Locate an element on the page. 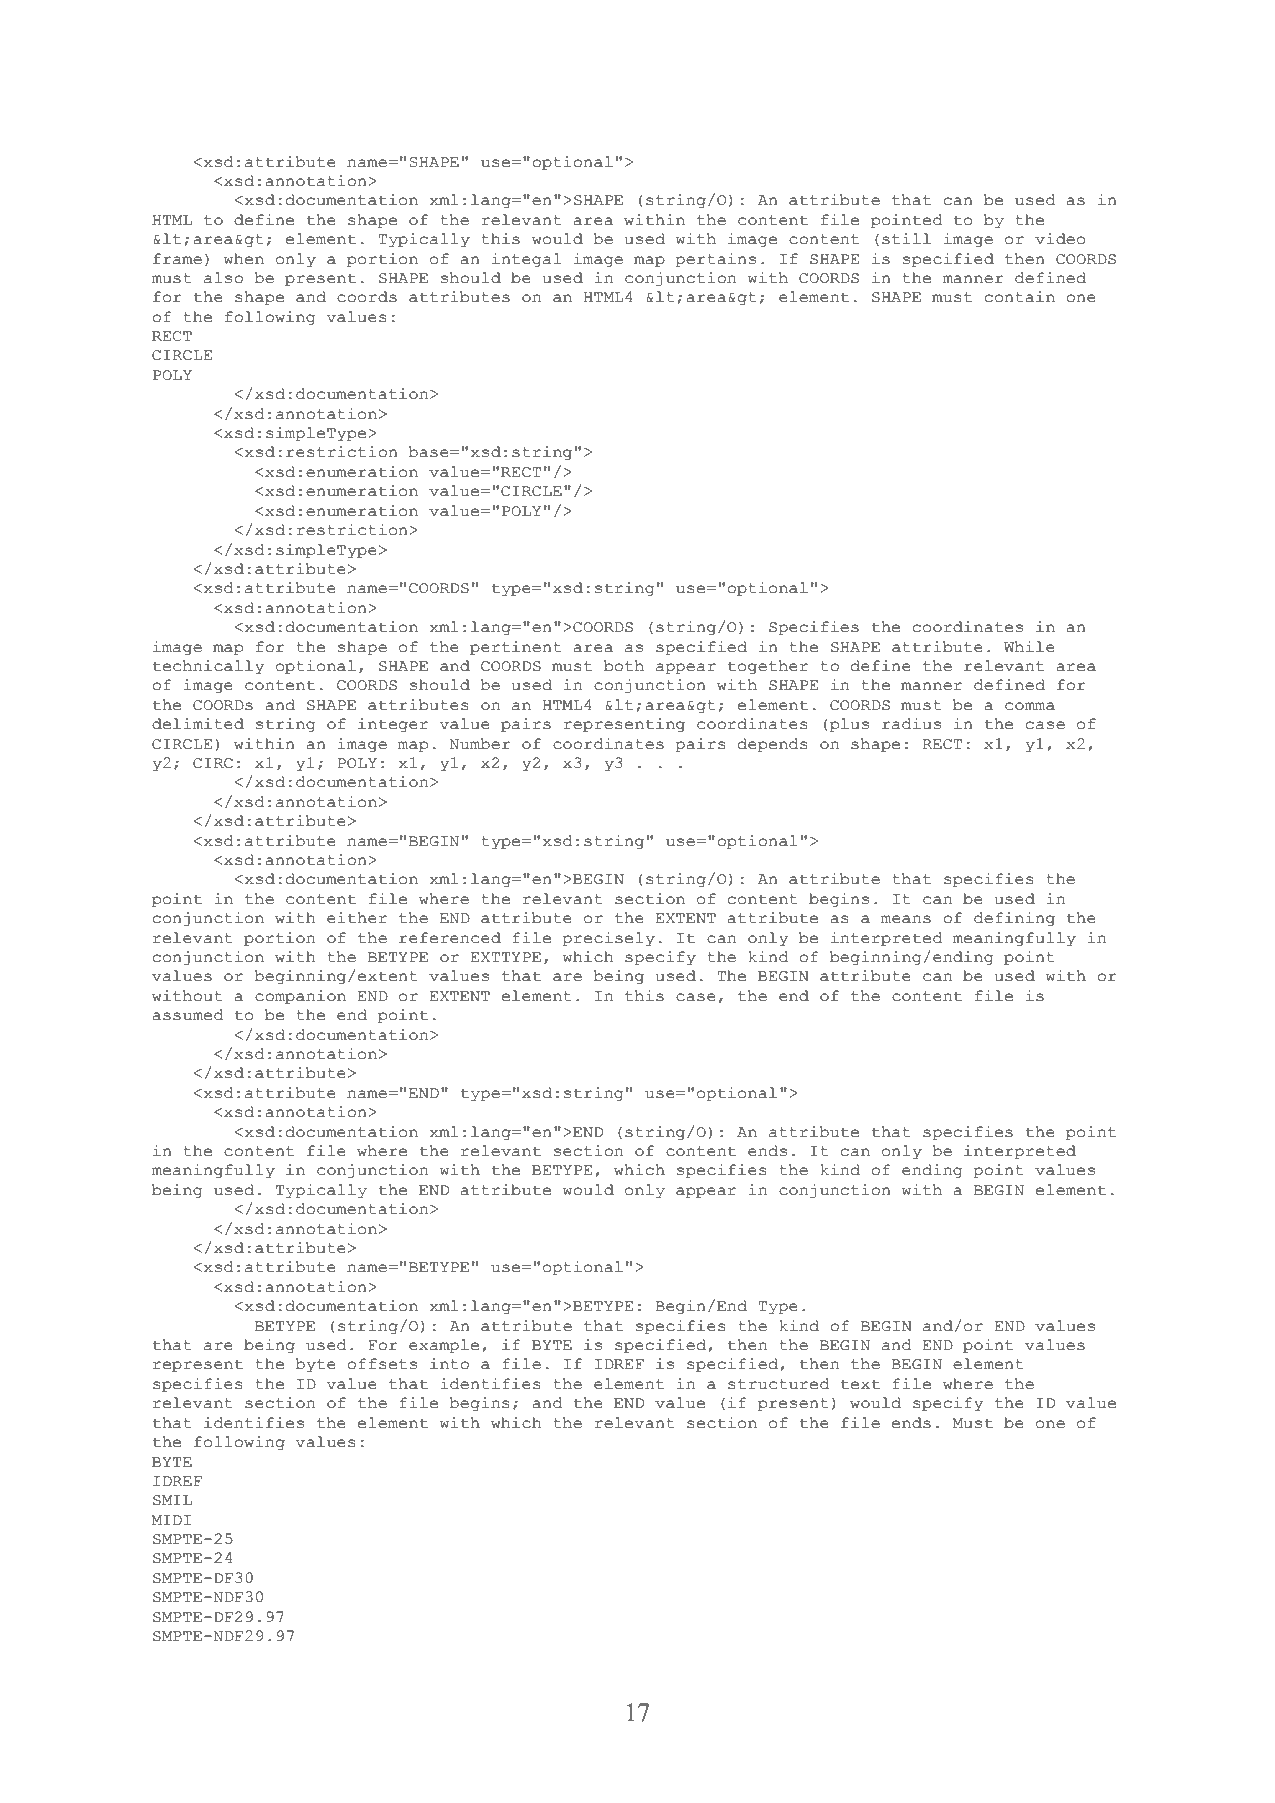 Image resolution: width=1275 pixels, height=1803 pixels. radius is located at coordinates (911, 724).
